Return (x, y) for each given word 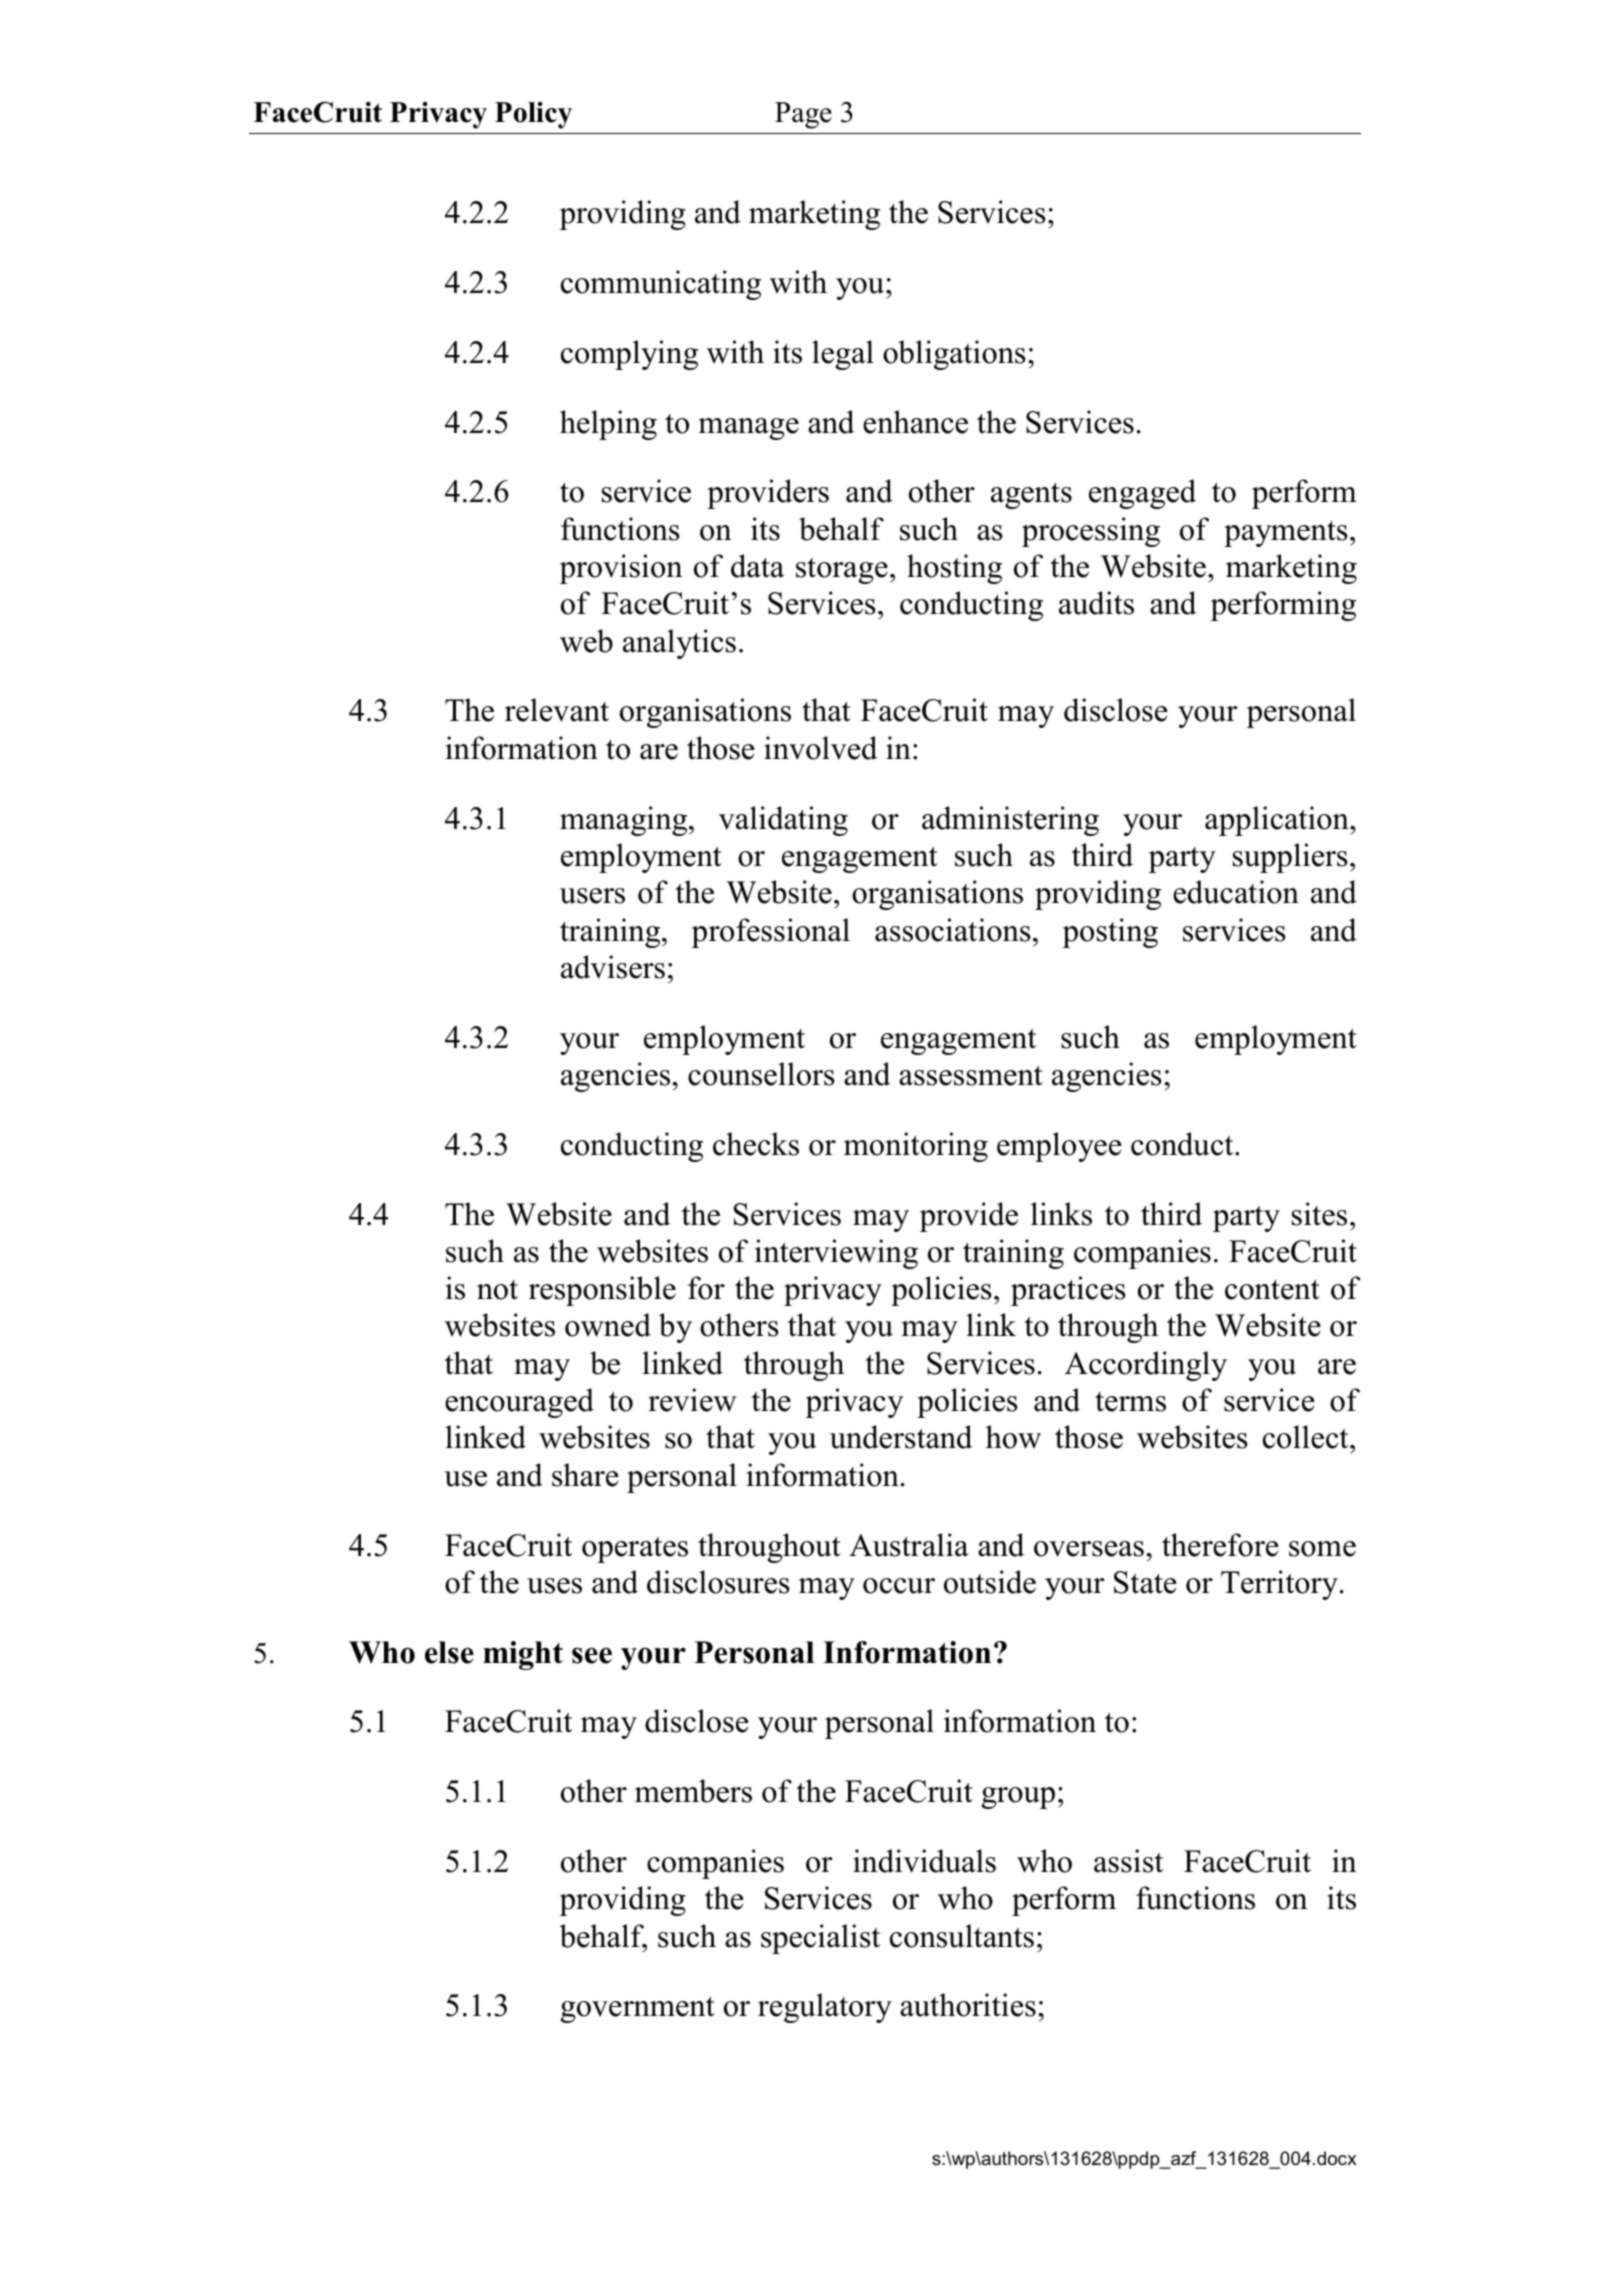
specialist (820, 1939)
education (1236, 892)
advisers (613, 967)
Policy (533, 115)
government (638, 2010)
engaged (1142, 494)
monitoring (916, 1147)
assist (1128, 1861)
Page (803, 115)
